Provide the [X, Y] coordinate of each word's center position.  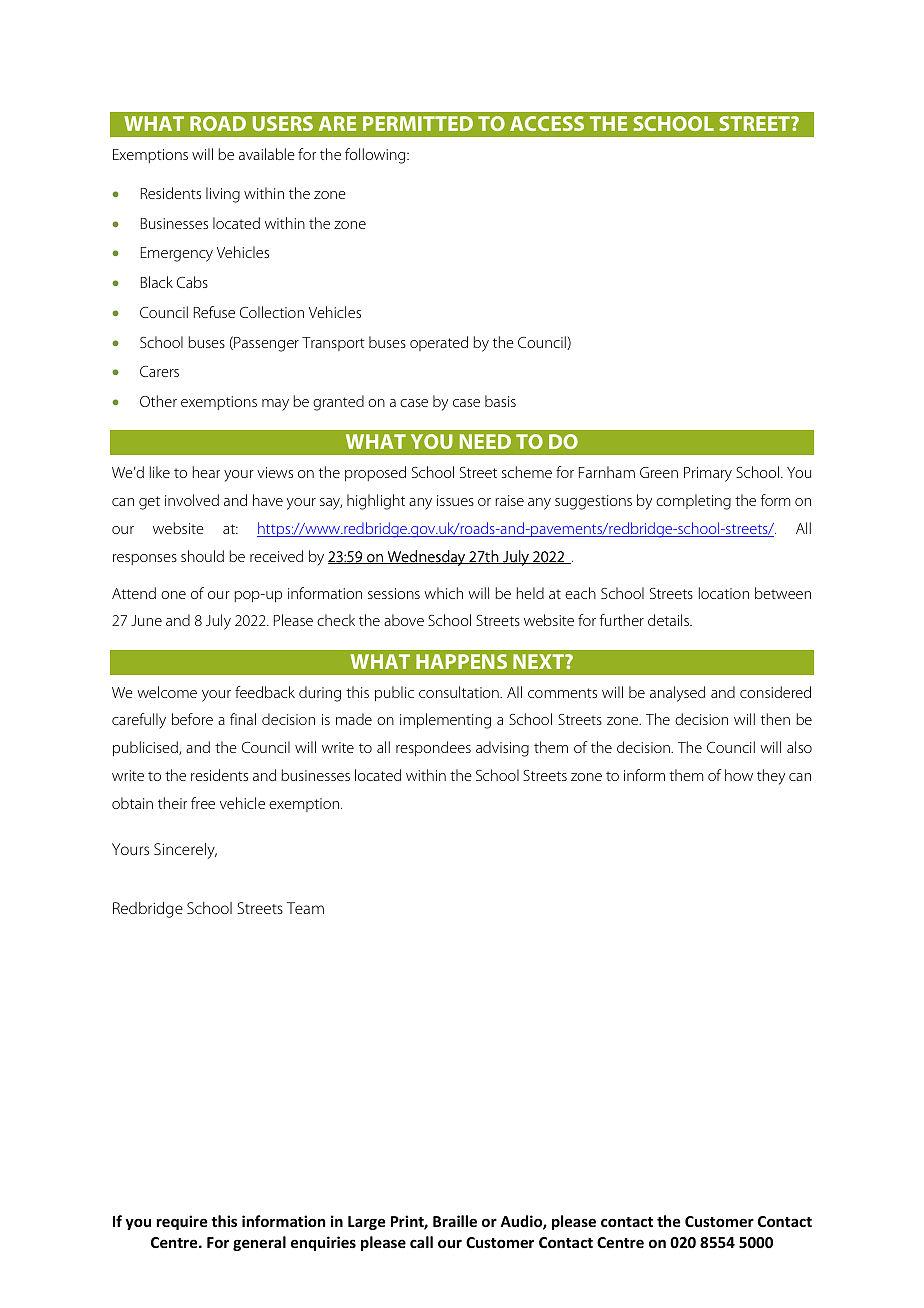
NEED [485, 441]
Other [158, 401]
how [739, 775]
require [182, 1222]
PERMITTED [418, 123]
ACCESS [547, 123]
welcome [167, 692]
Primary [708, 474]
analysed [677, 694]
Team [305, 908]
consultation [460, 692]
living [223, 195]
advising [502, 749]
